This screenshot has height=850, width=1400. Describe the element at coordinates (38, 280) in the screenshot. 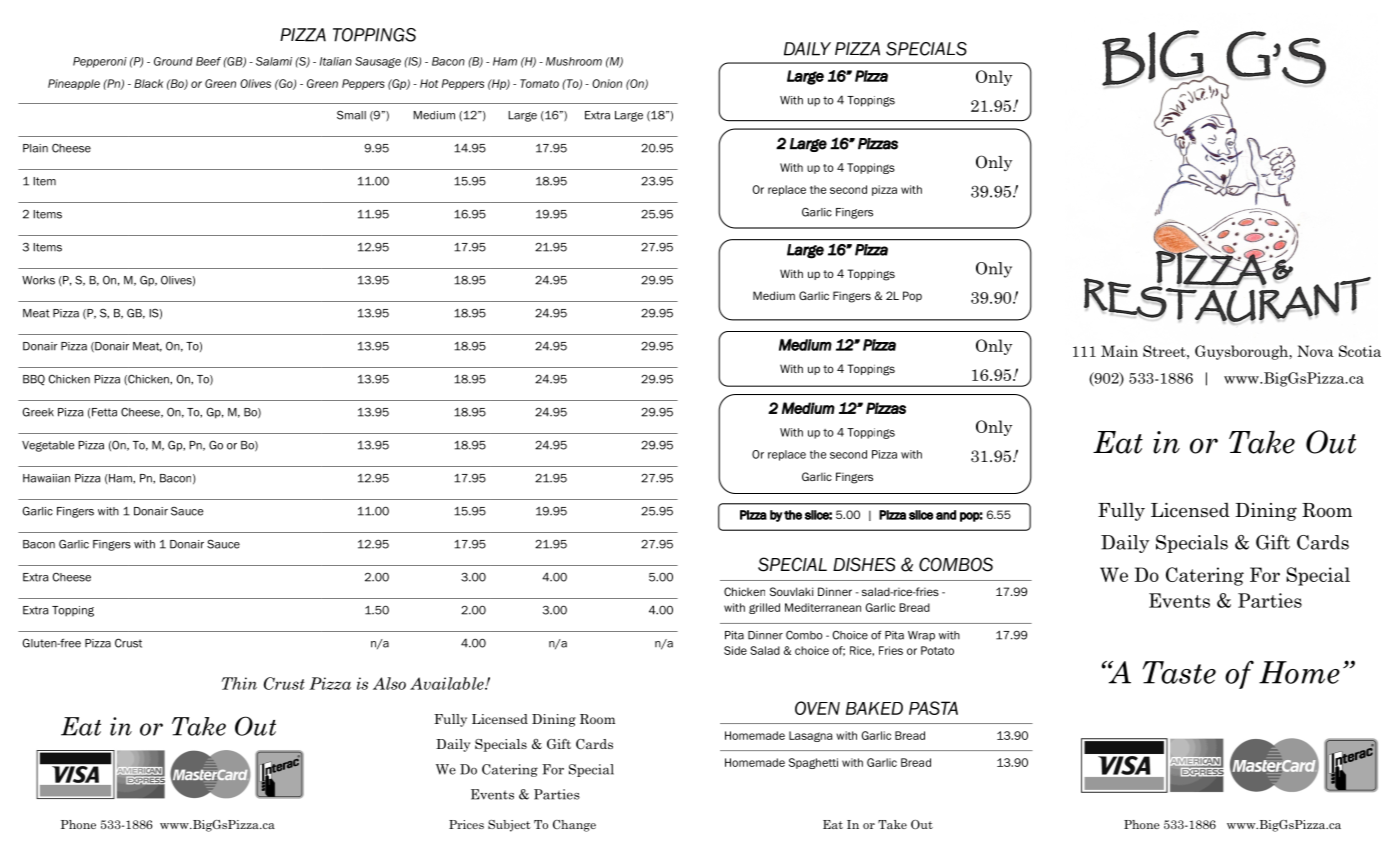

I see `Works` at that location.
